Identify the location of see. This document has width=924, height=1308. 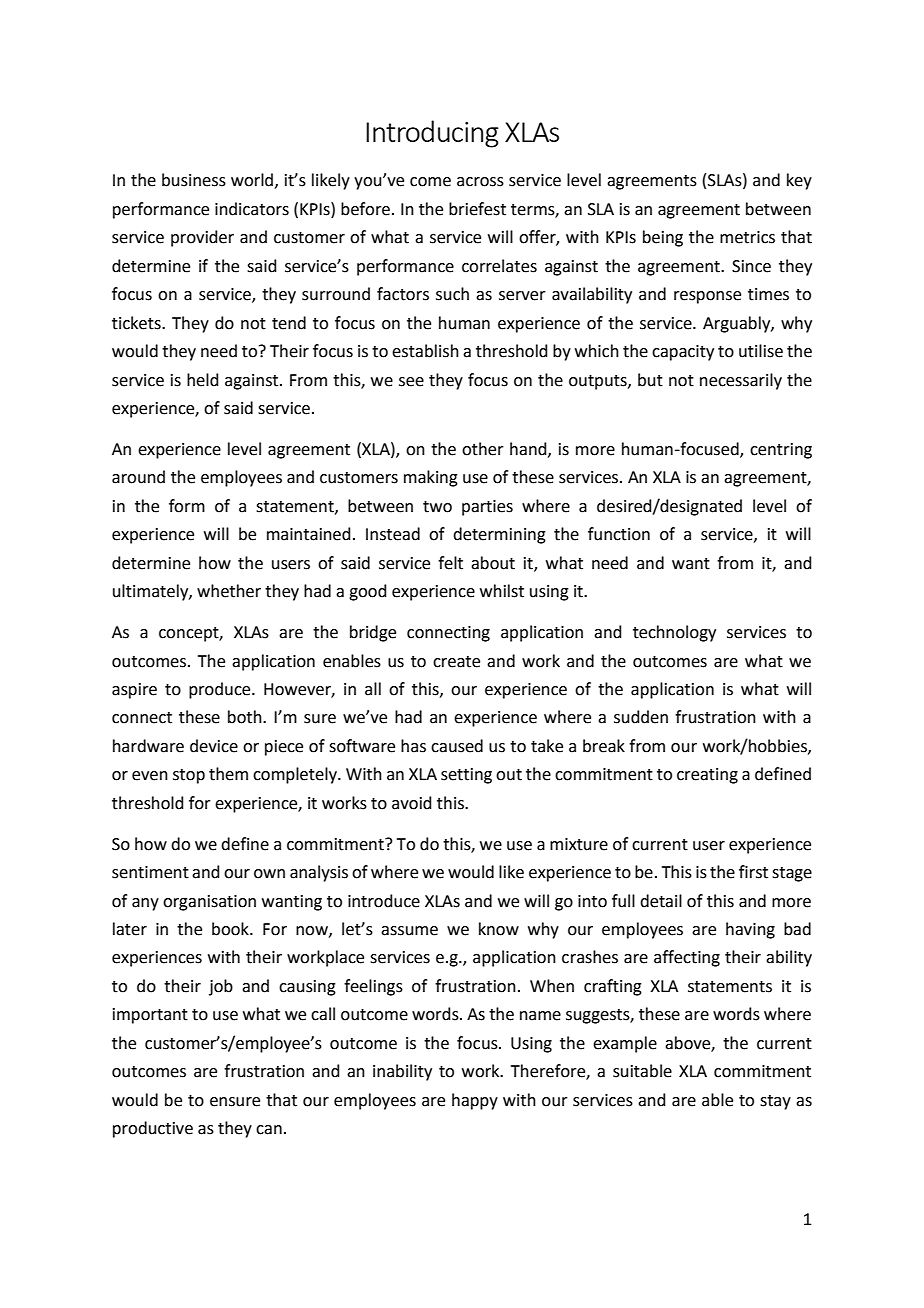
(411, 382).
